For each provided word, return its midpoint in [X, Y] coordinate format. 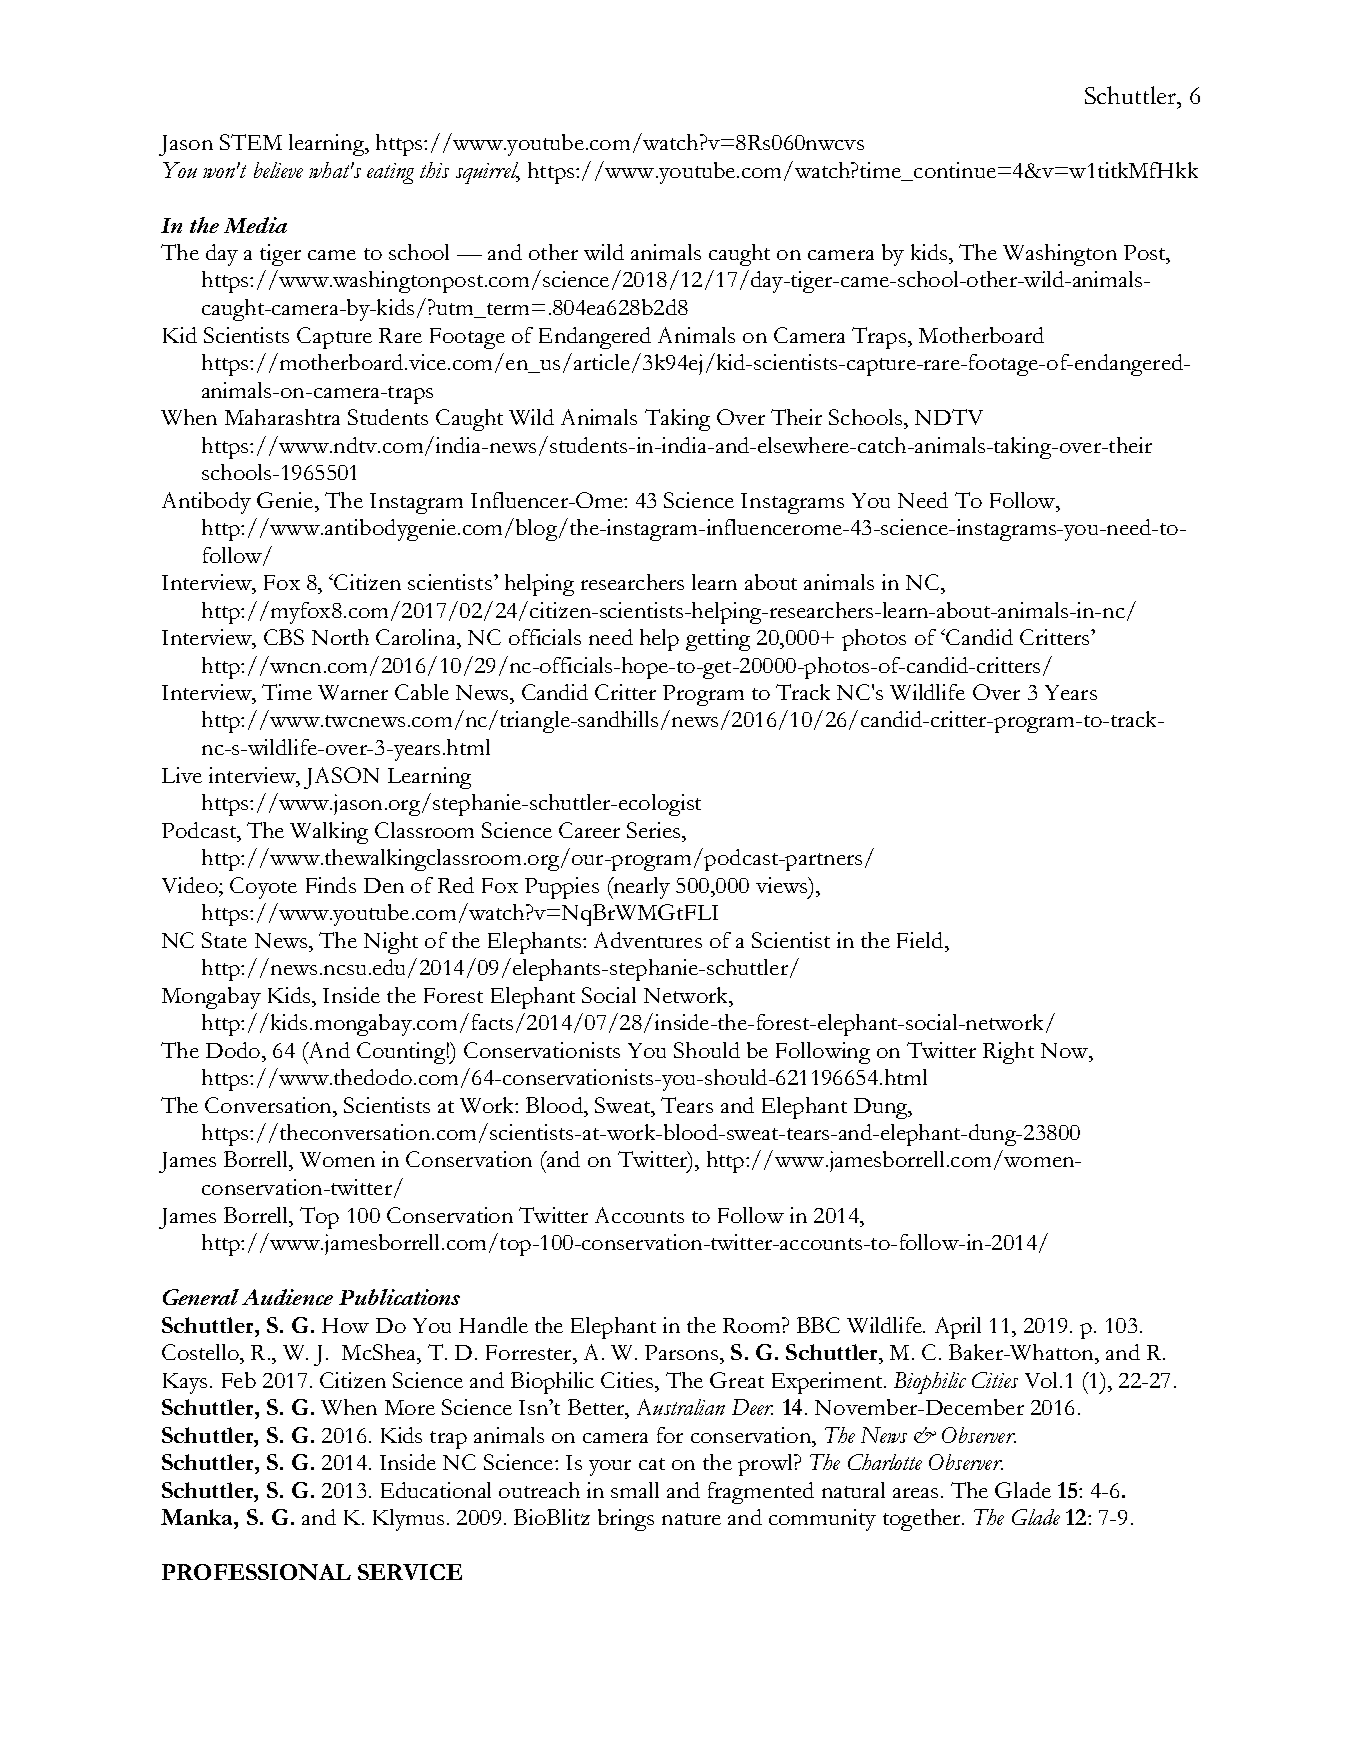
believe [278, 170]
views [783, 885]
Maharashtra [282, 417]
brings [626, 1520]
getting [718, 640]
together [923, 1520]
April [958, 1328]
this [434, 170]
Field [921, 940]
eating [390, 173]
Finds [331, 885]
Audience [287, 1297]
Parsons [681, 1352]
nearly [640, 888]
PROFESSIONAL [256, 1572]
